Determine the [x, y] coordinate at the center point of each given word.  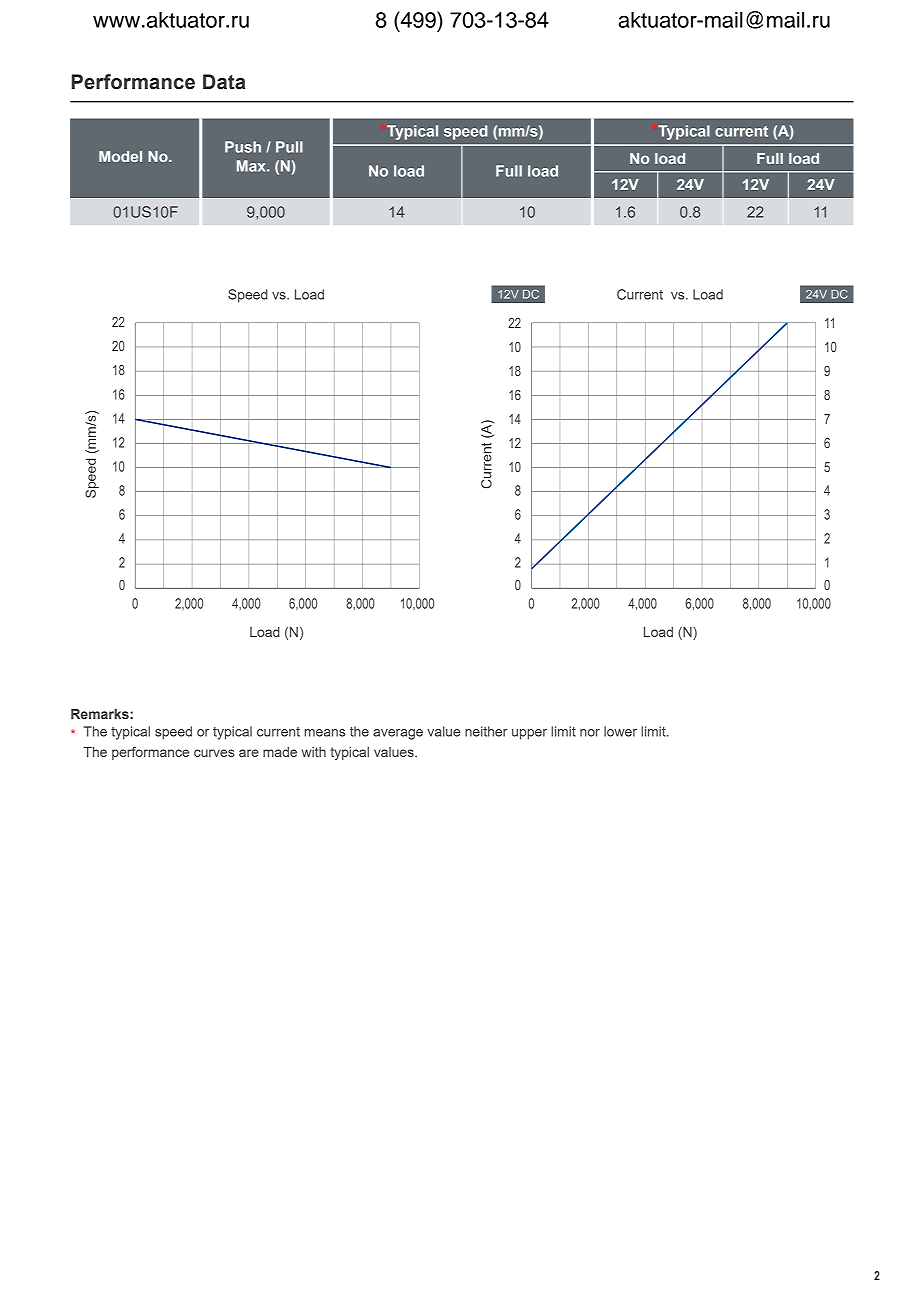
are [249, 753]
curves [214, 753]
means [325, 733]
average [398, 734]
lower [620, 731]
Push [243, 147]
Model [120, 156]
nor [590, 733]
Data [224, 82]
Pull [289, 147]
